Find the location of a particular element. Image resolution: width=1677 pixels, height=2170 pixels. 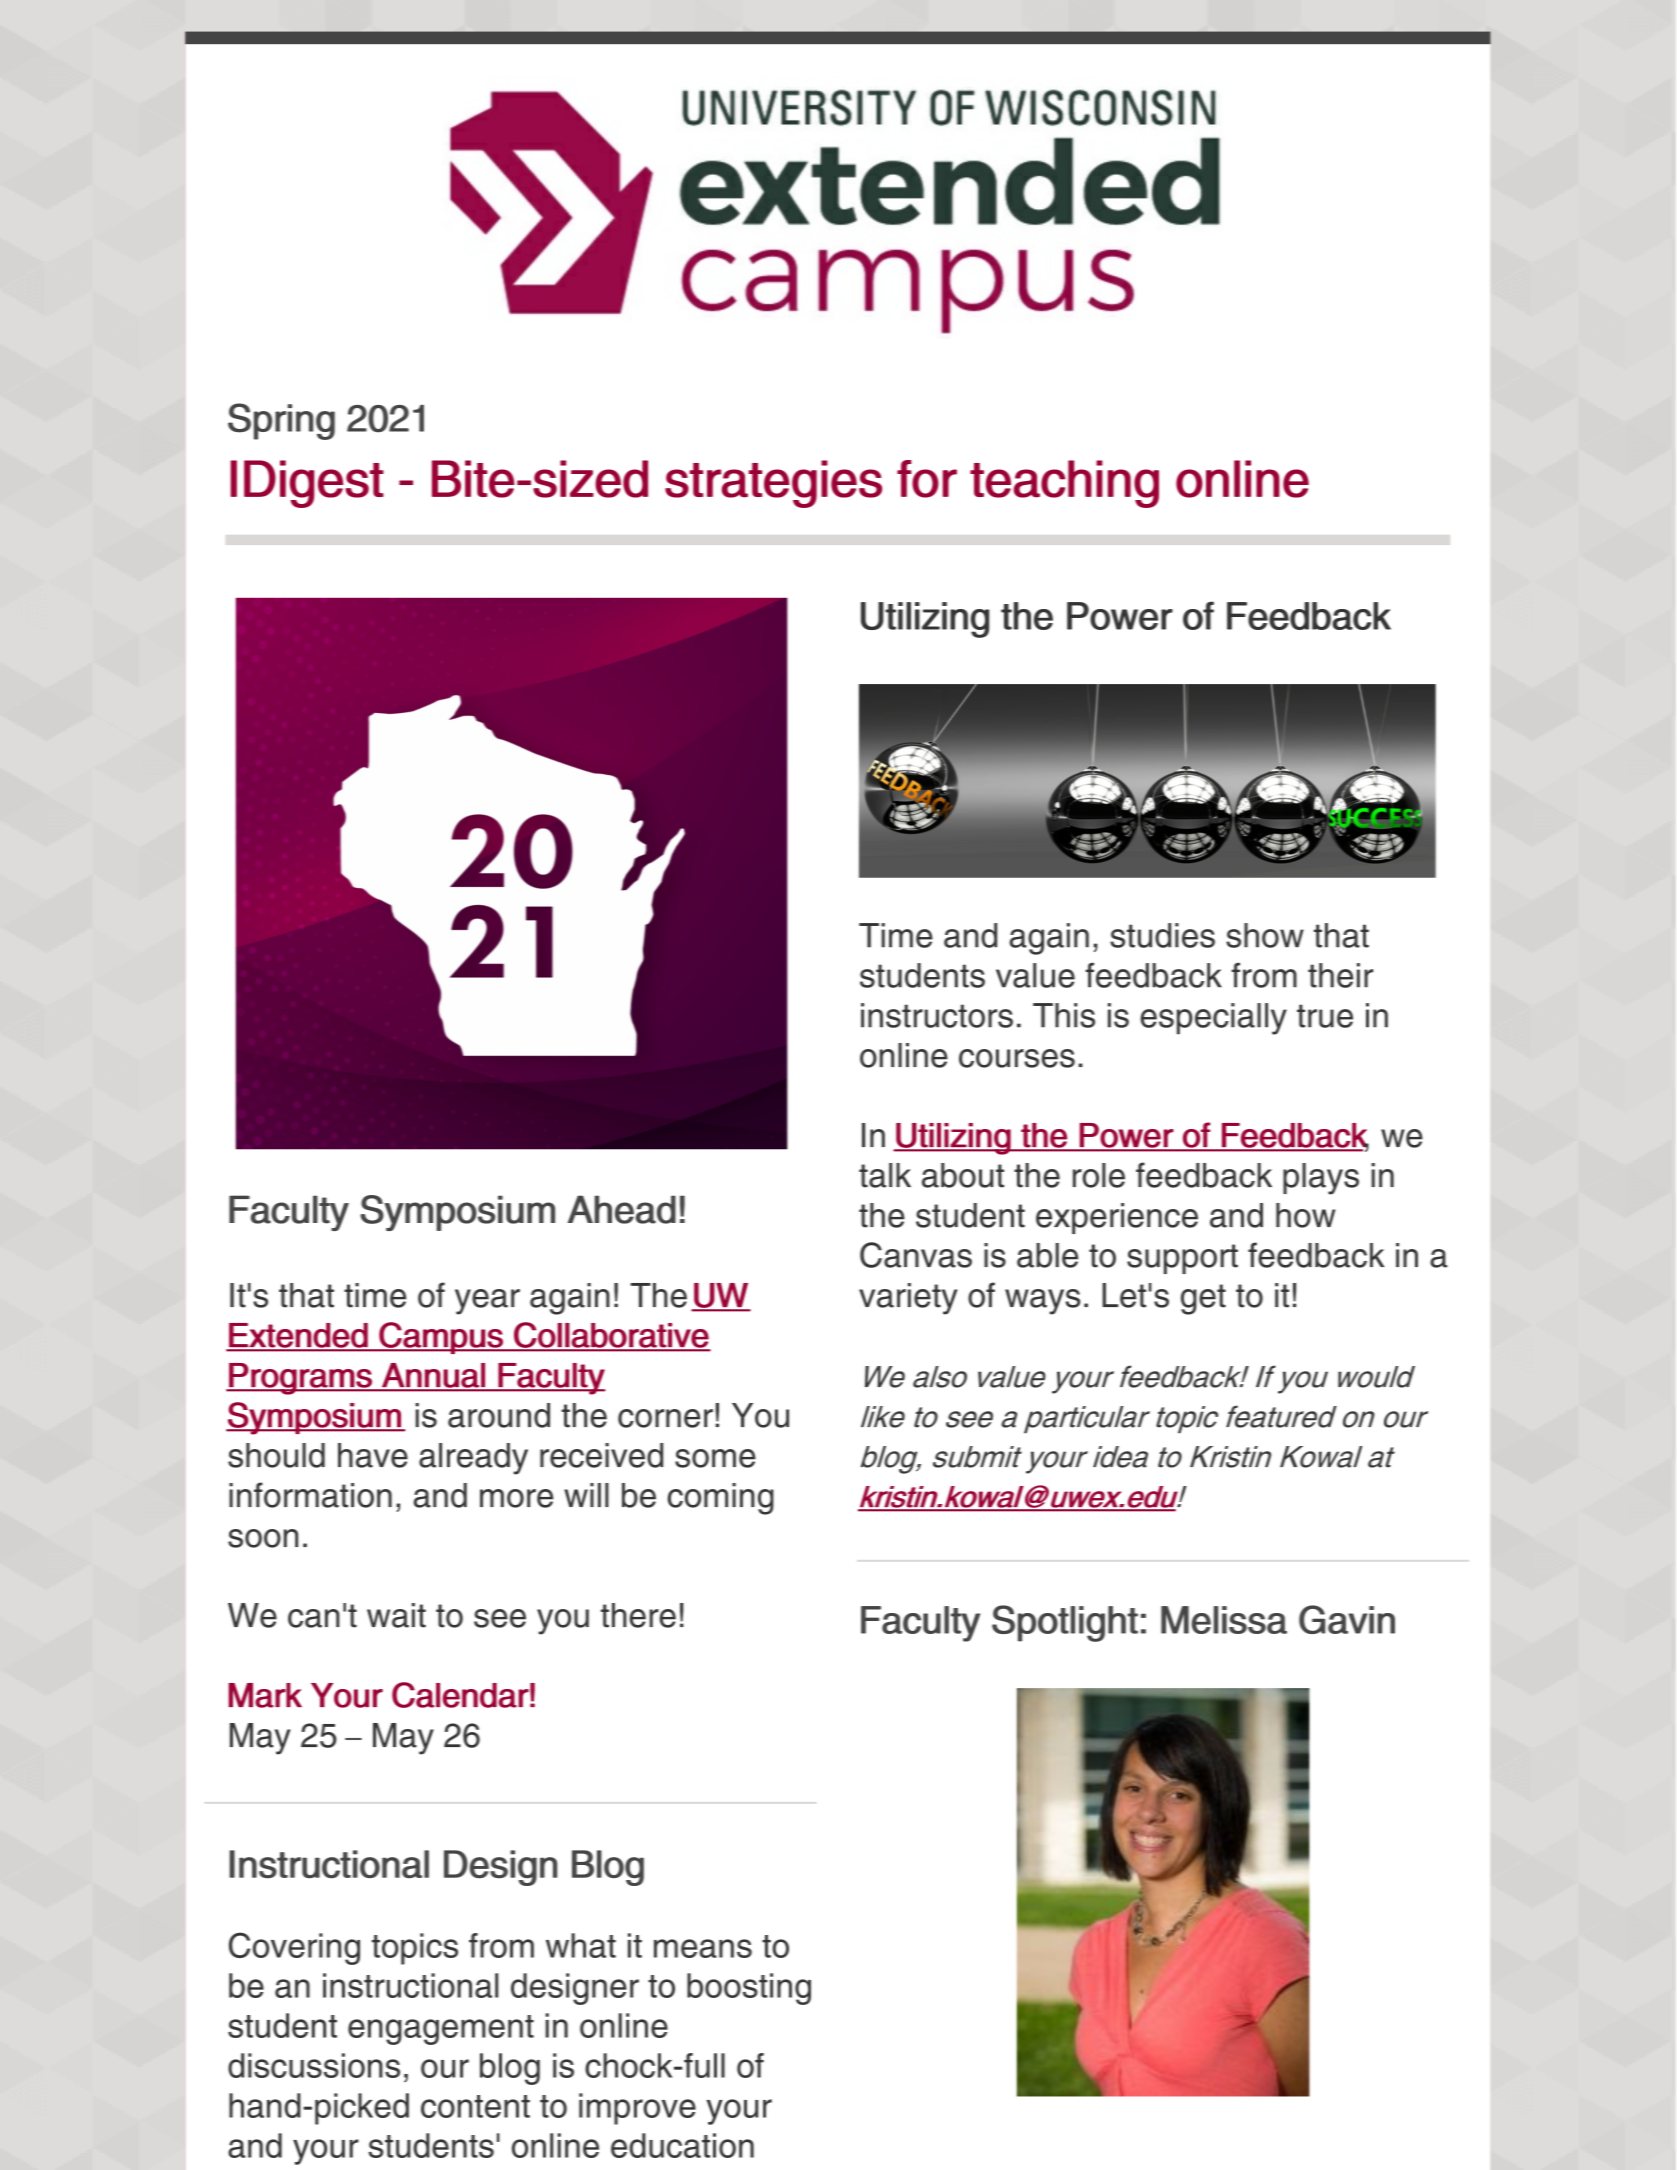

teaching is located at coordinates (1064, 484).
